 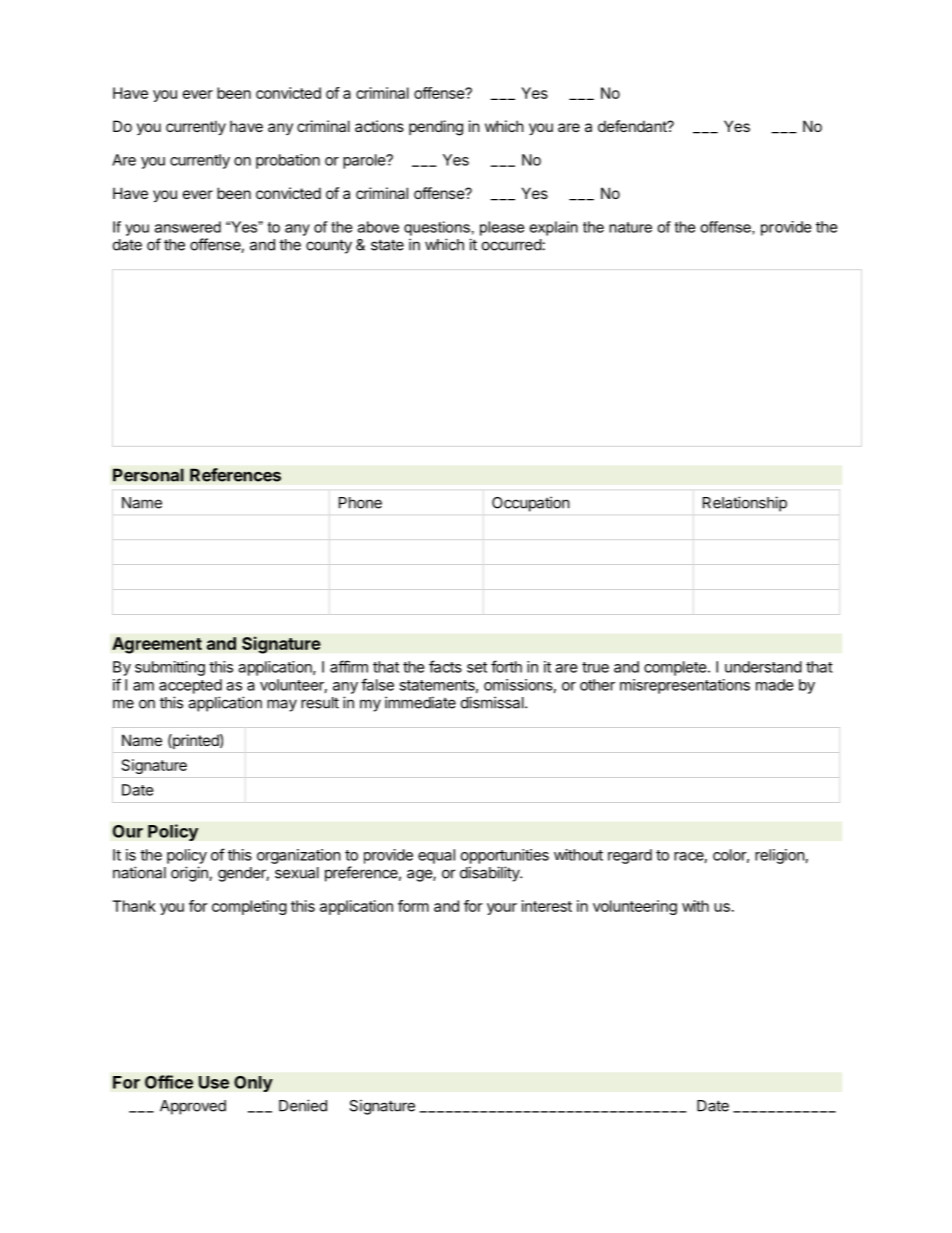 What do you see at coordinates (554, 228) in the screenshot?
I see `explain` at bounding box center [554, 228].
